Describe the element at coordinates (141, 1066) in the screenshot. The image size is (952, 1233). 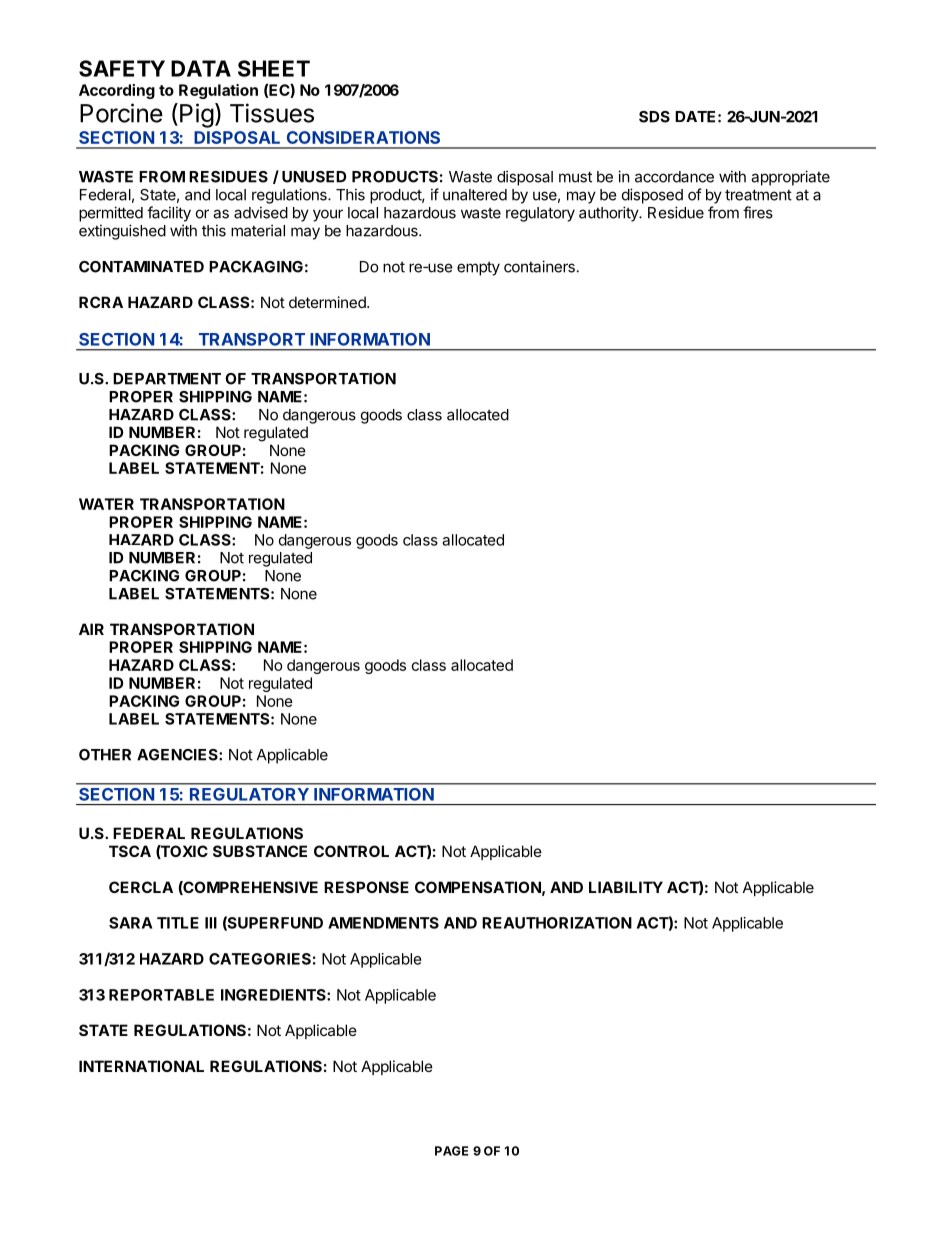
I see `INTERNATIONAL` at that location.
